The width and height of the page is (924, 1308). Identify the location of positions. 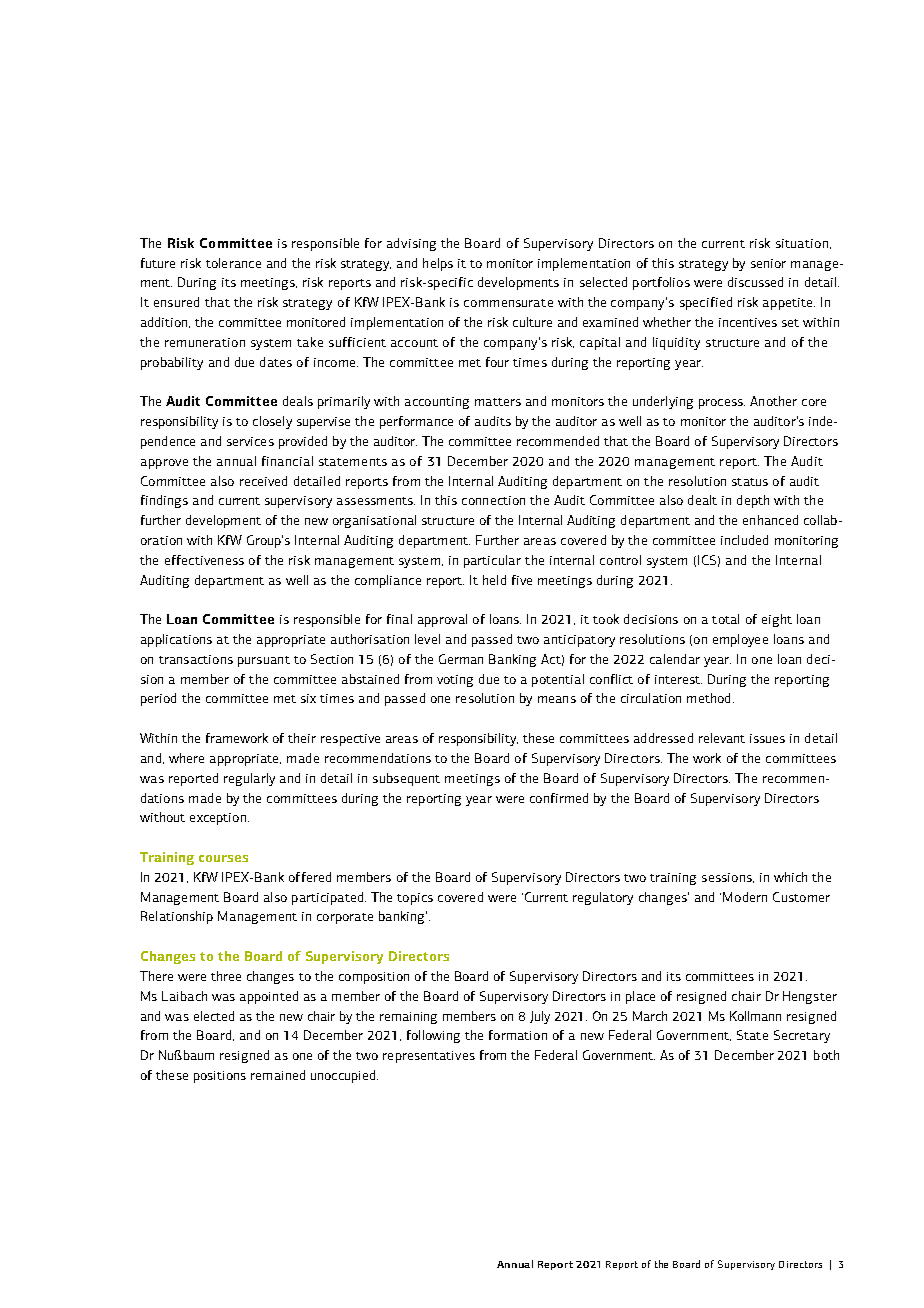
(220, 1077).
